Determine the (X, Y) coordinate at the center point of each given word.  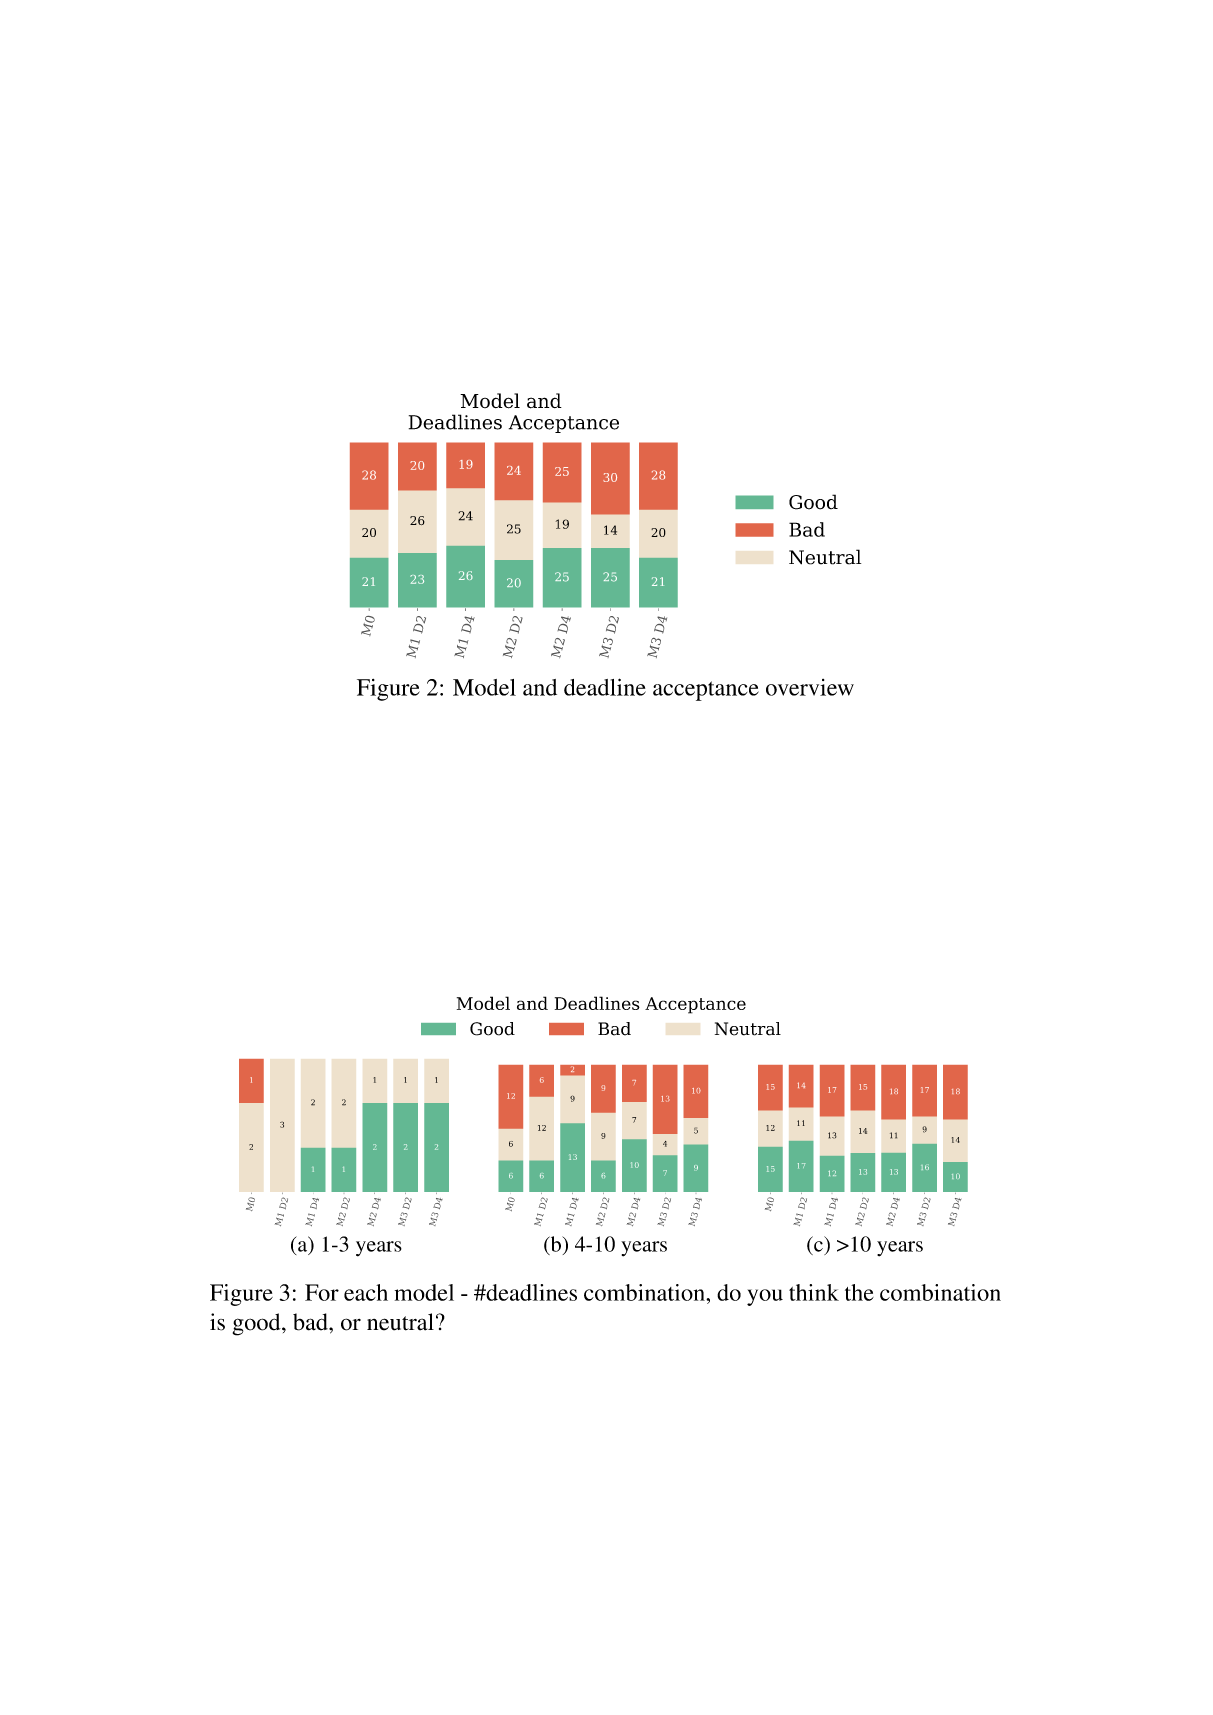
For (322, 1292)
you (765, 1297)
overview (810, 687)
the (859, 1292)
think (814, 1292)
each (366, 1292)
